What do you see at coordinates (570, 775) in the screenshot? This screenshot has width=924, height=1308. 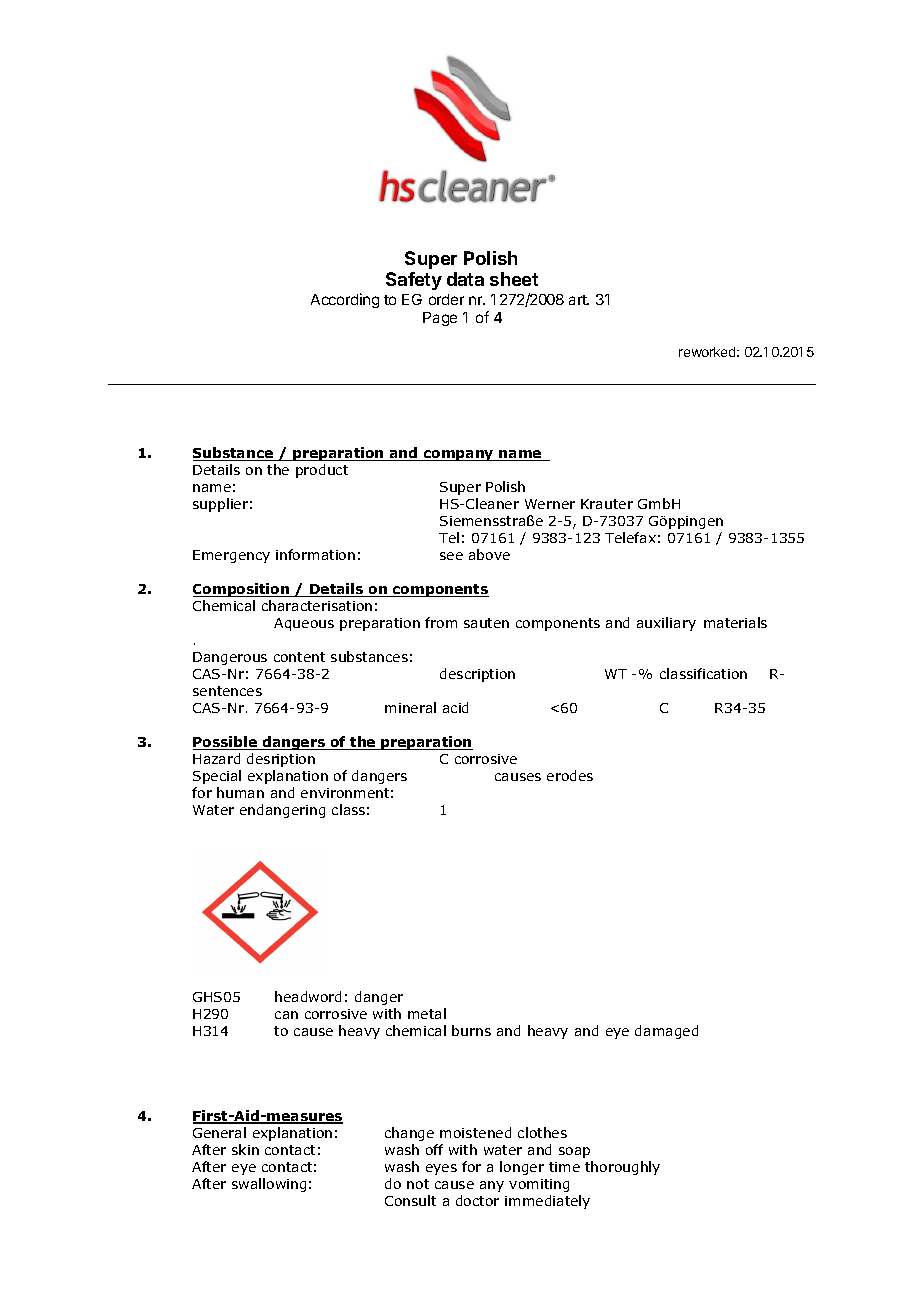 I see `erodes` at bounding box center [570, 775].
